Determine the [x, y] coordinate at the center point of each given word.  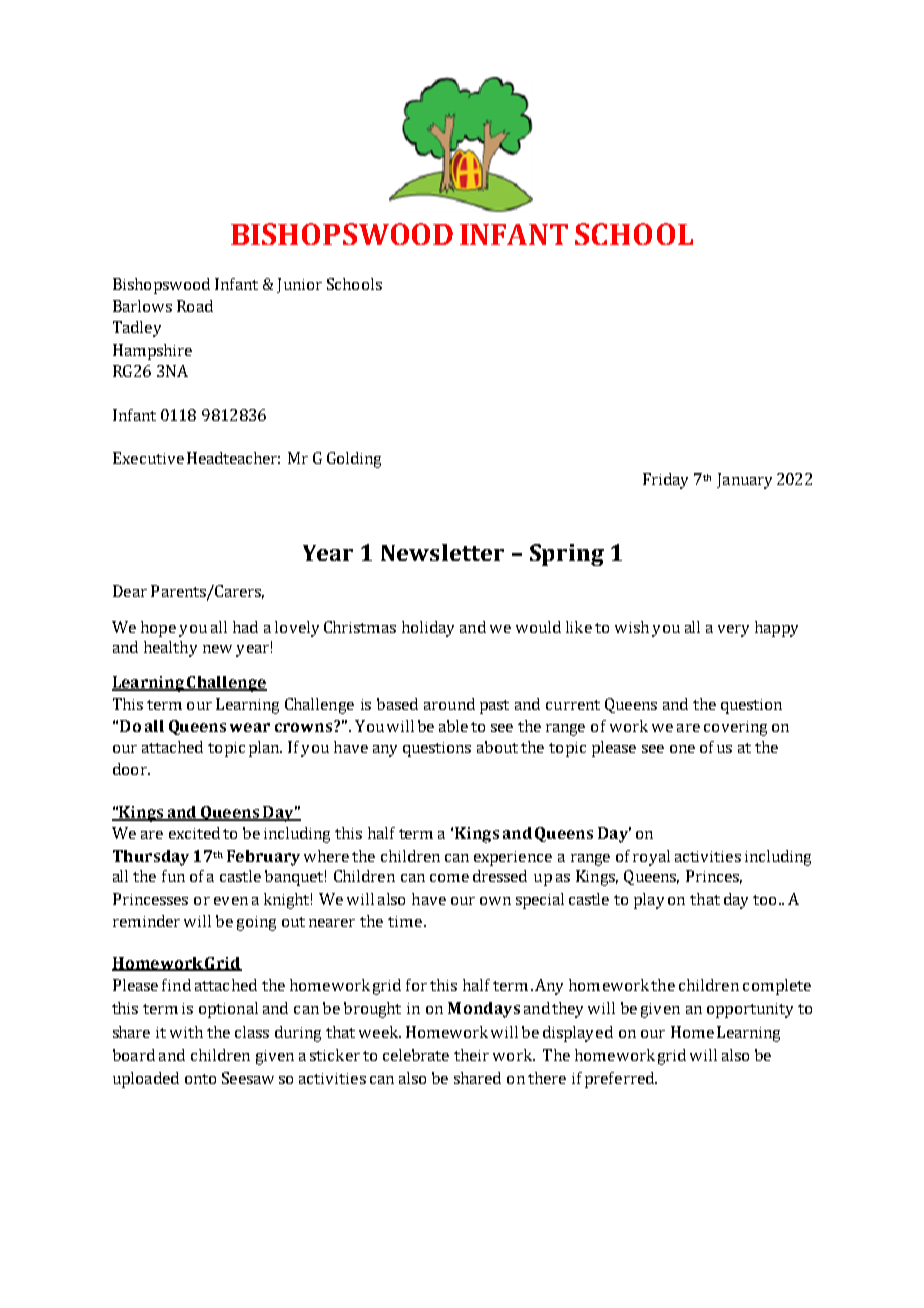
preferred [620, 1080]
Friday [665, 481]
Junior [299, 285]
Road [195, 306]
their [471, 1055]
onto [200, 1079]
